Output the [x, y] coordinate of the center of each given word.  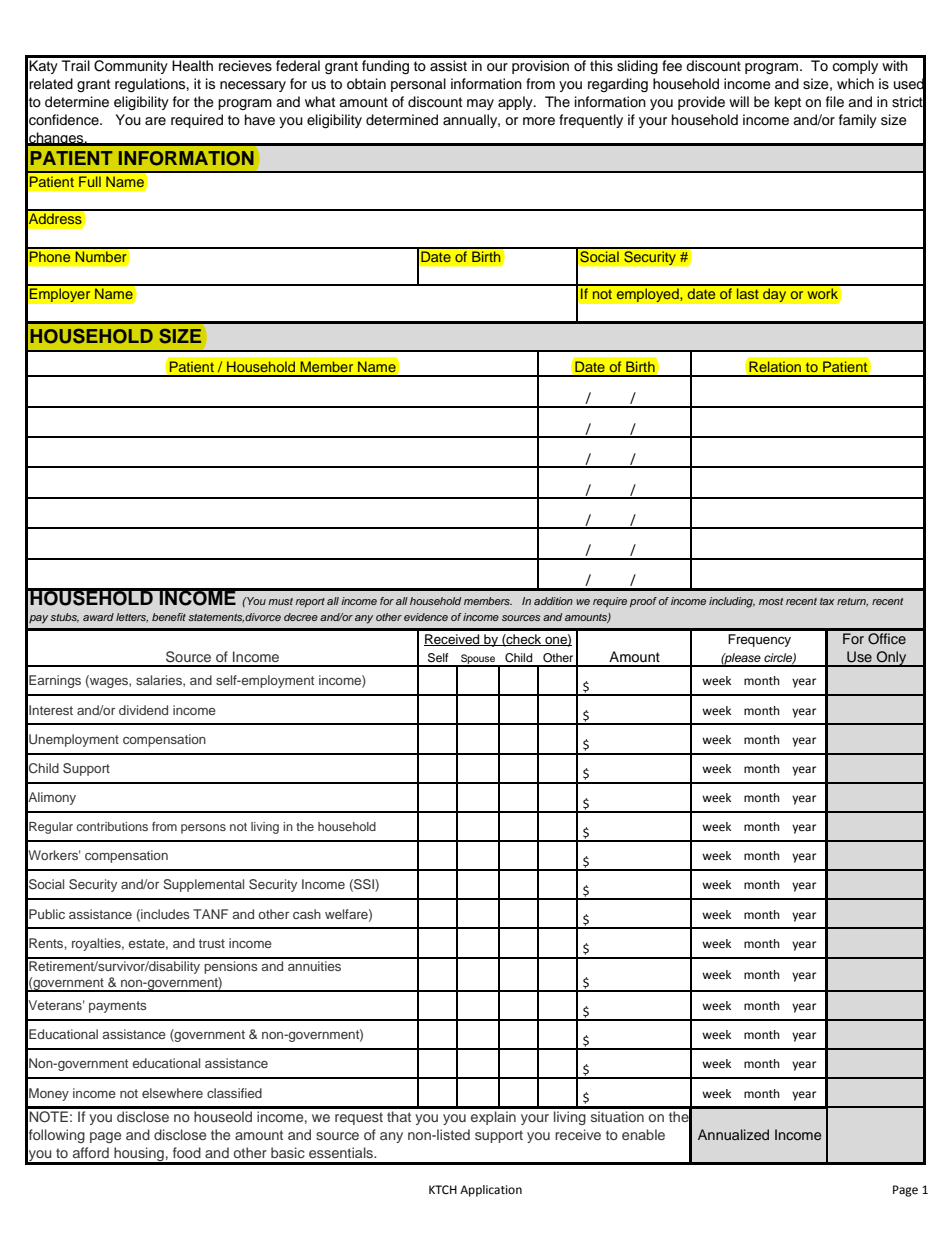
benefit [169, 617]
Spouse [478, 660]
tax [827, 601]
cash [307, 914]
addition [553, 601]
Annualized [733, 1134]
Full [90, 181]
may [480, 104]
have [260, 120]
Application [491, 1191]
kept [788, 103]
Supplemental [203, 885]
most [771, 601]
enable [643, 1134]
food [187, 1152]
